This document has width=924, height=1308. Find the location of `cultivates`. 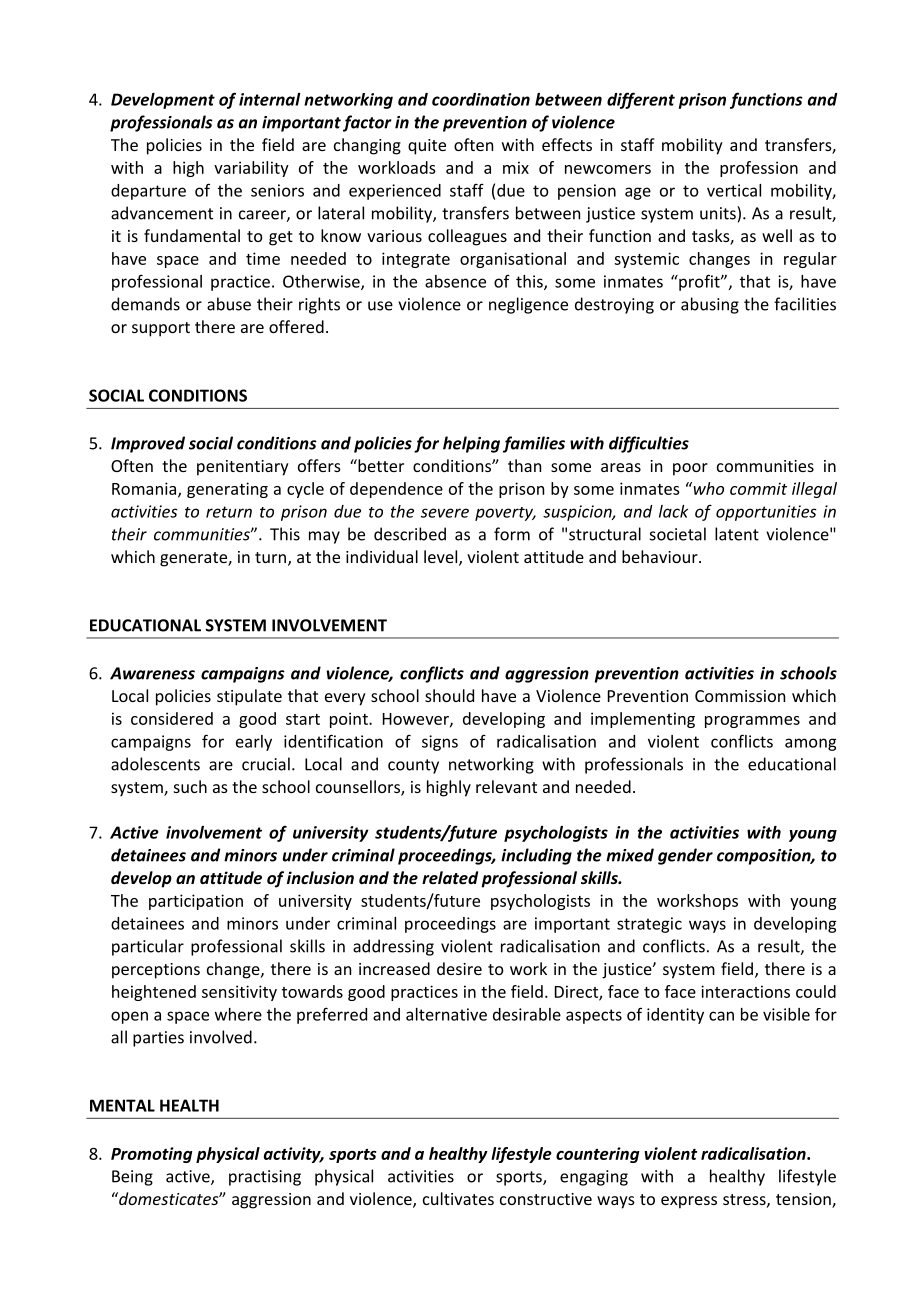

cultivates is located at coordinates (458, 1198).
